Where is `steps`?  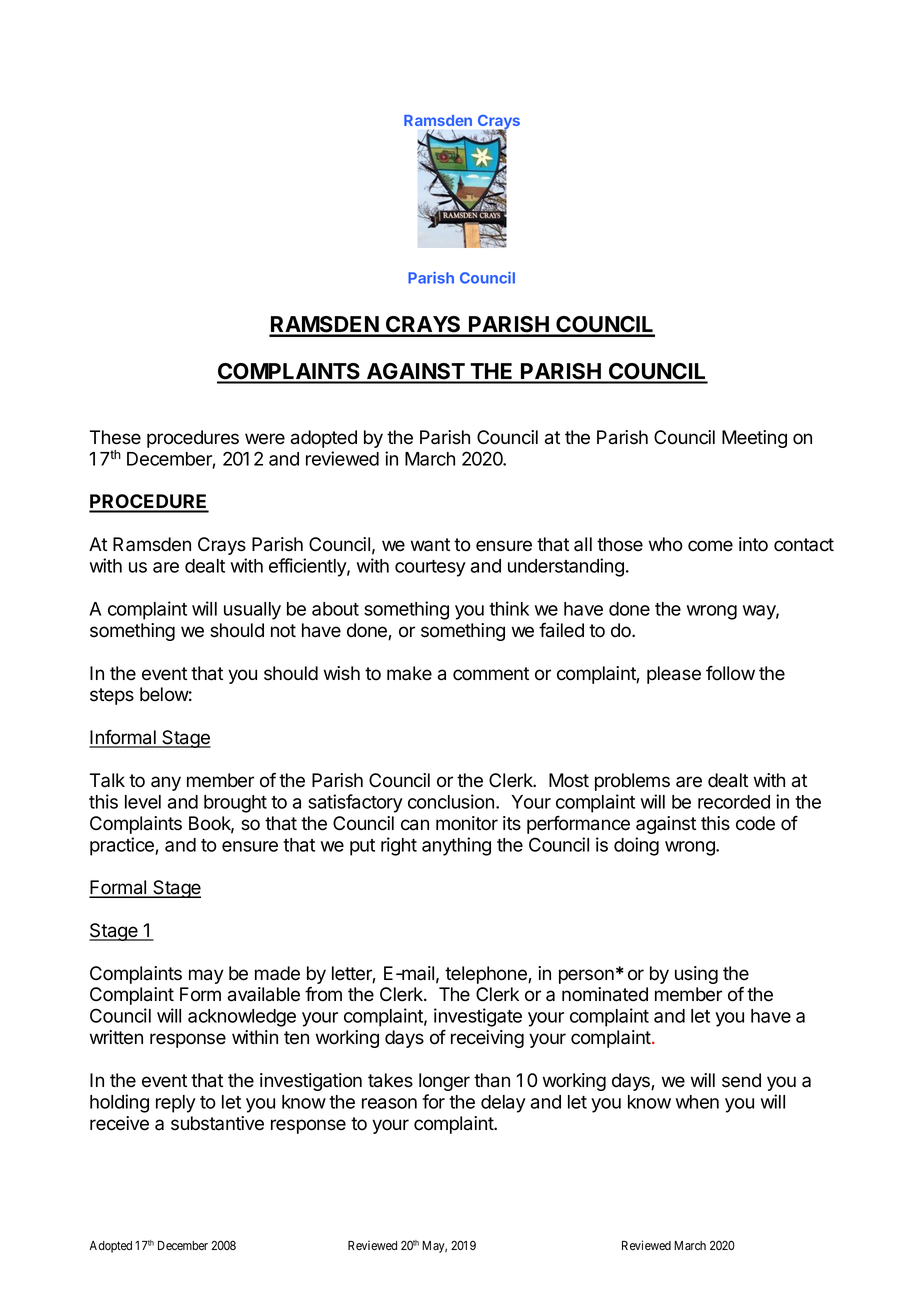
steps is located at coordinates (112, 696).
